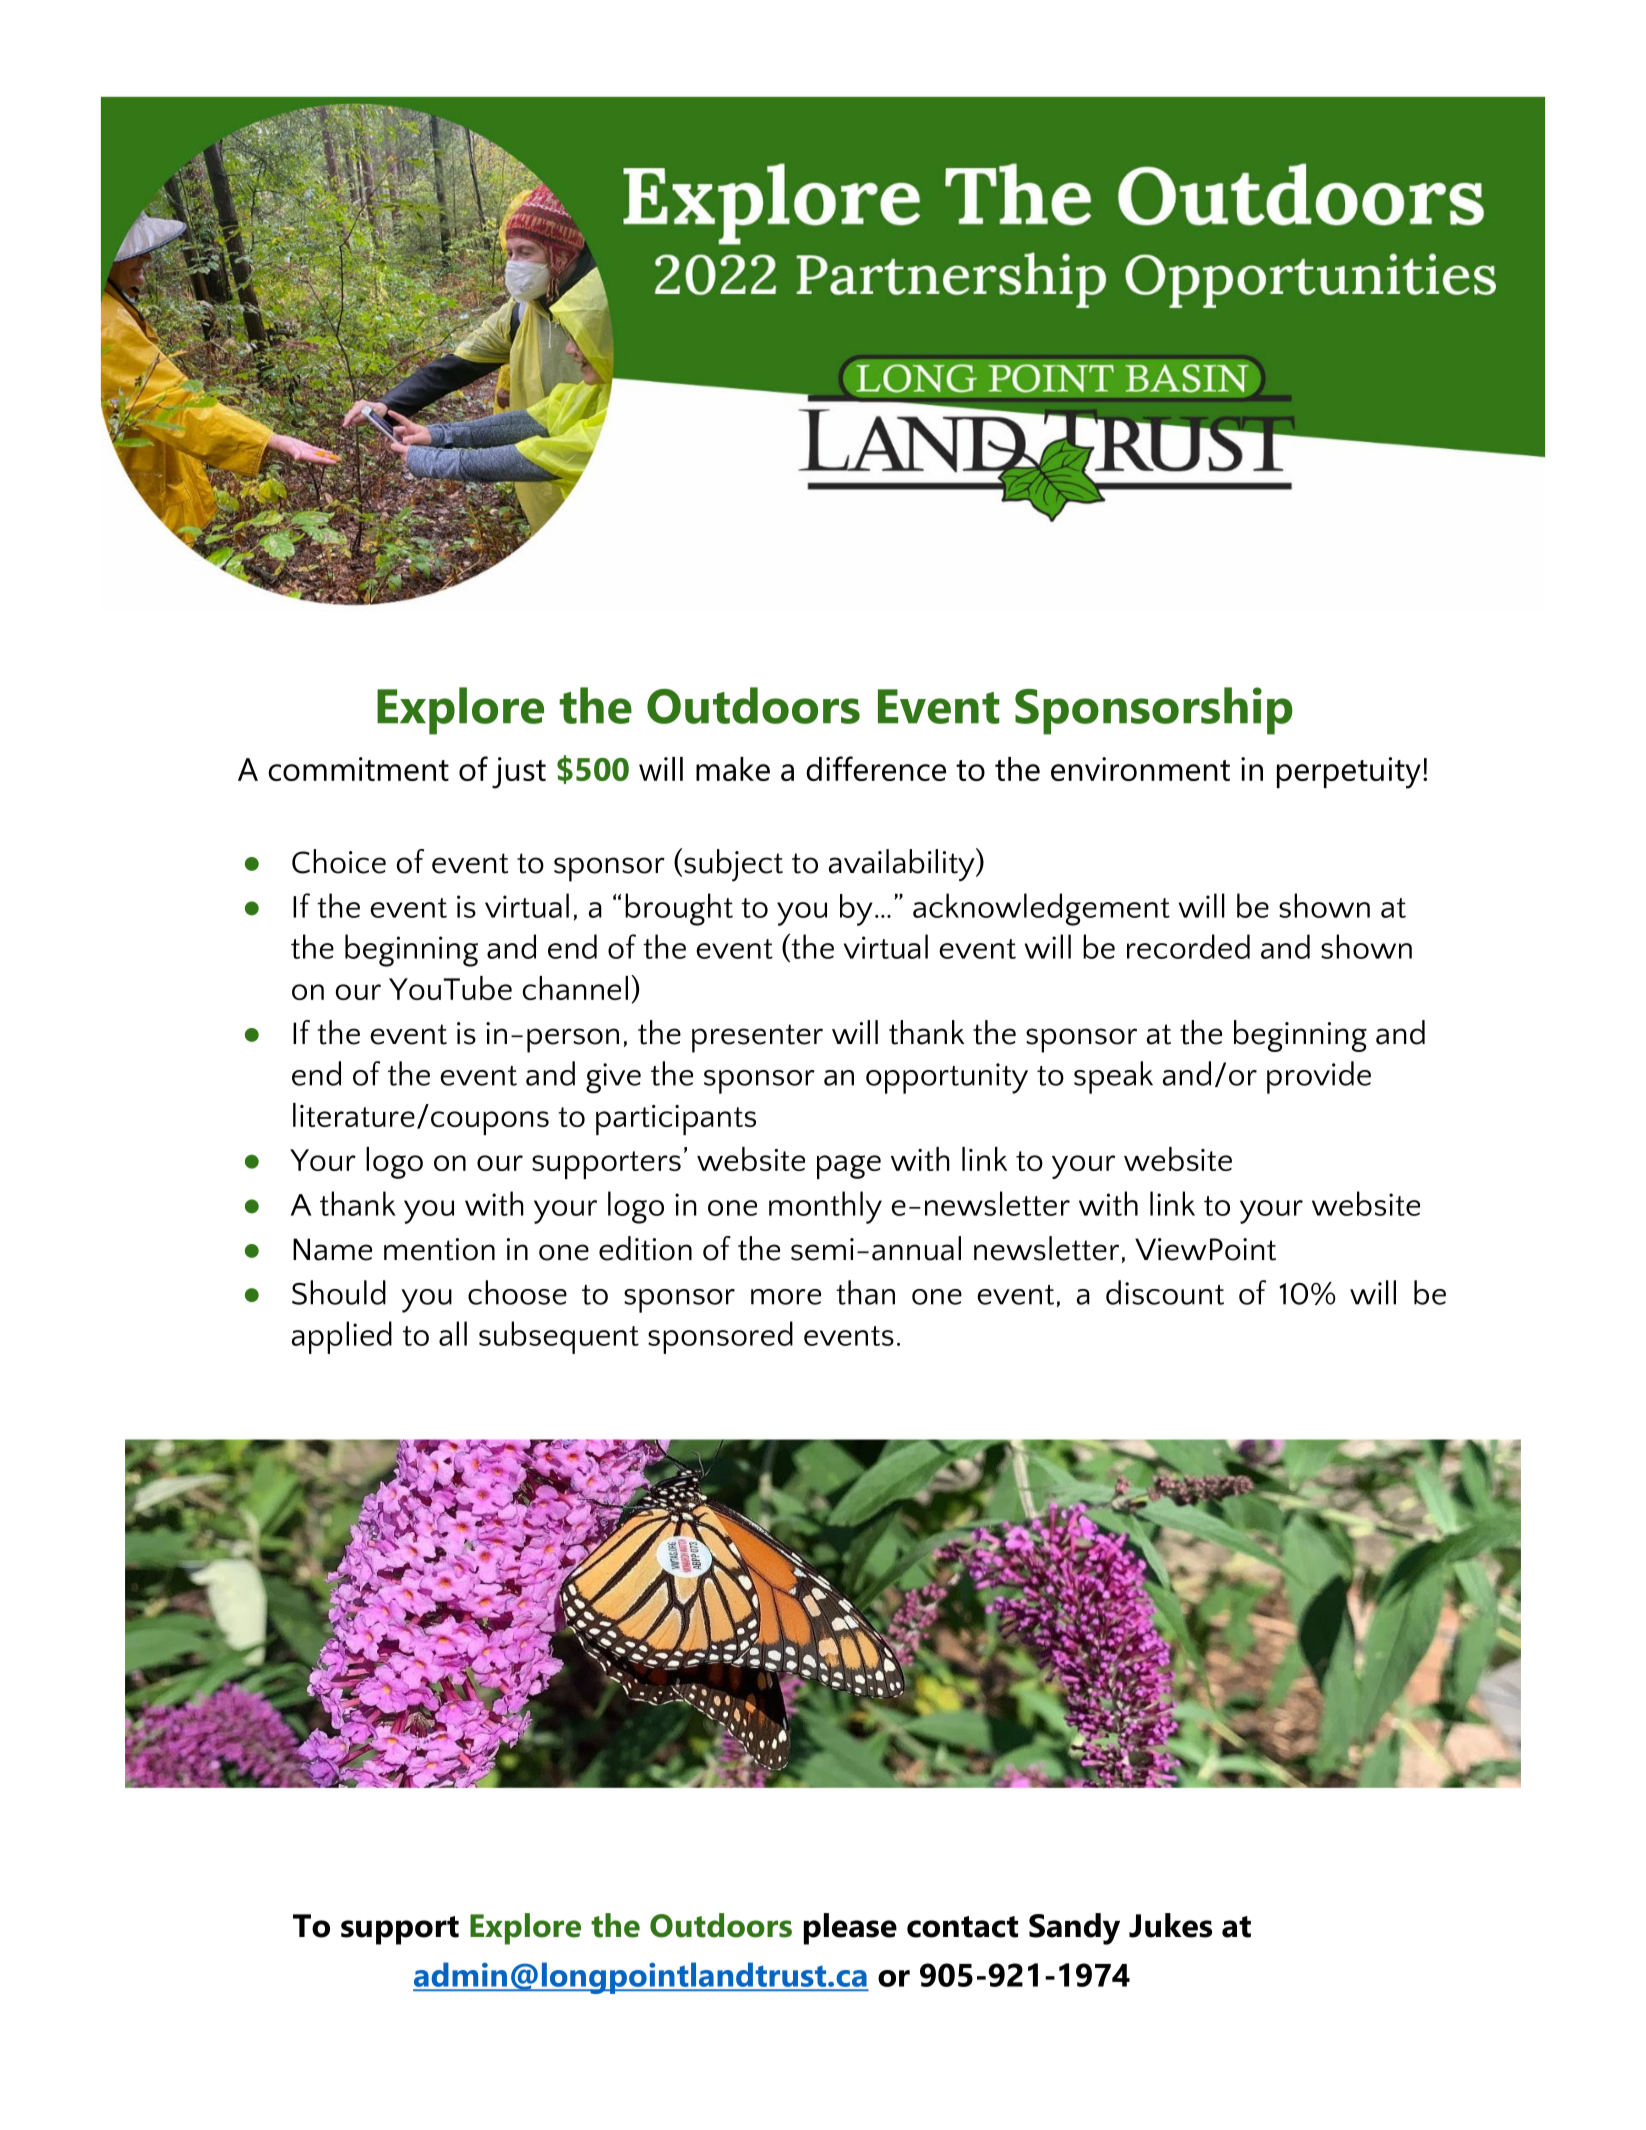 Image resolution: width=1646 pixels, height=2130 pixels. What do you see at coordinates (1074, 1929) in the screenshot?
I see `Sandy` at bounding box center [1074, 1929].
